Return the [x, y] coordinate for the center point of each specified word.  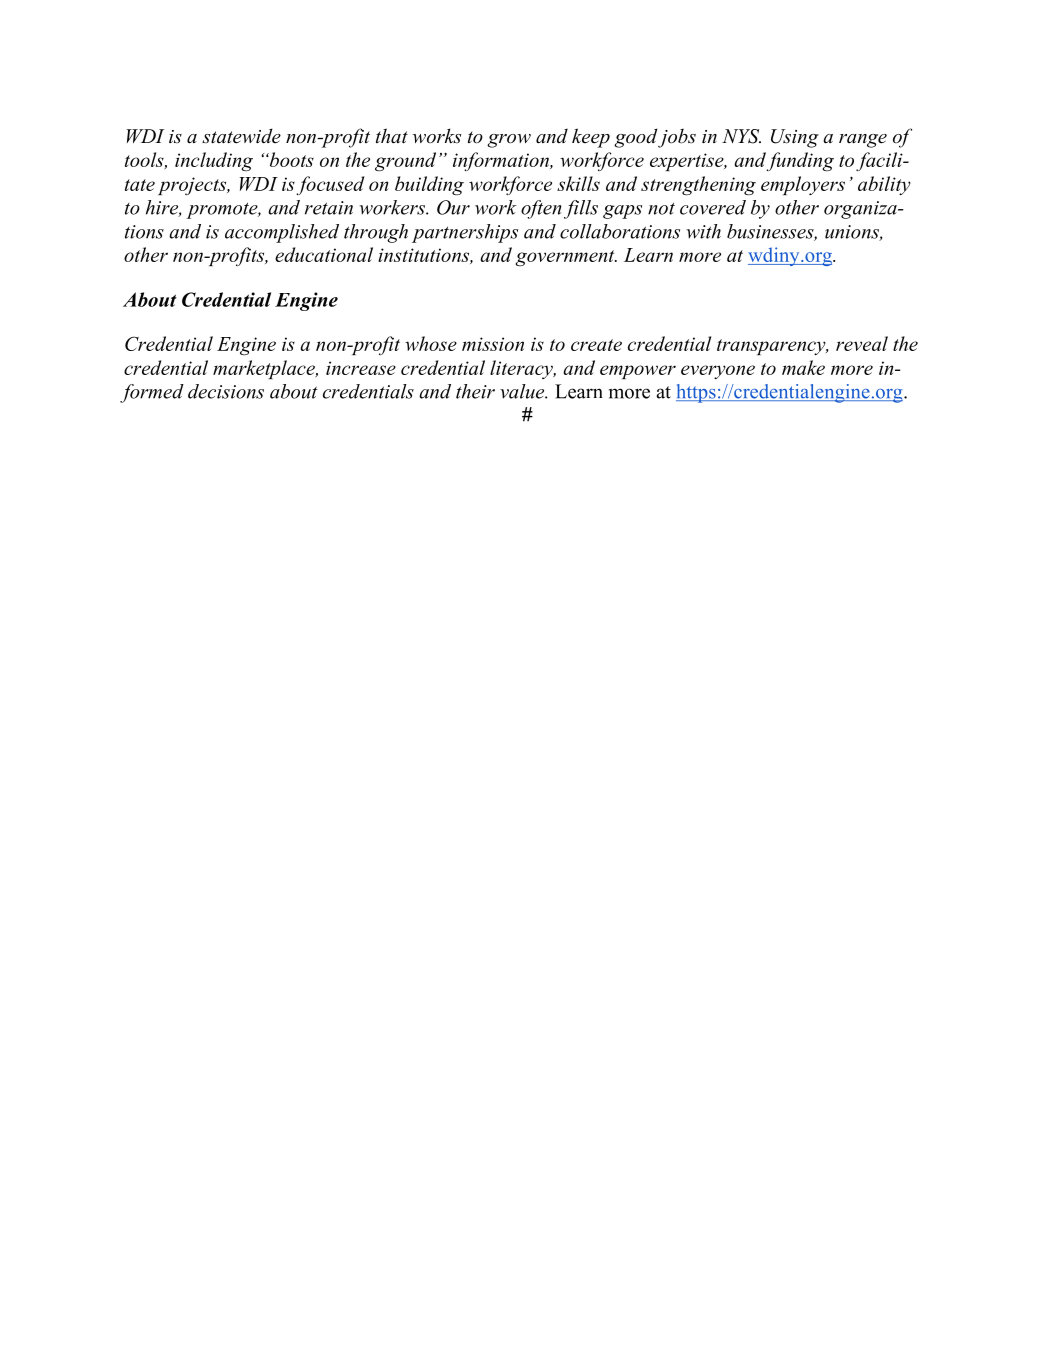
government [566, 258]
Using [795, 138]
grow [509, 141]
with [704, 231]
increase [361, 368]
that [392, 136]
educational [324, 254]
